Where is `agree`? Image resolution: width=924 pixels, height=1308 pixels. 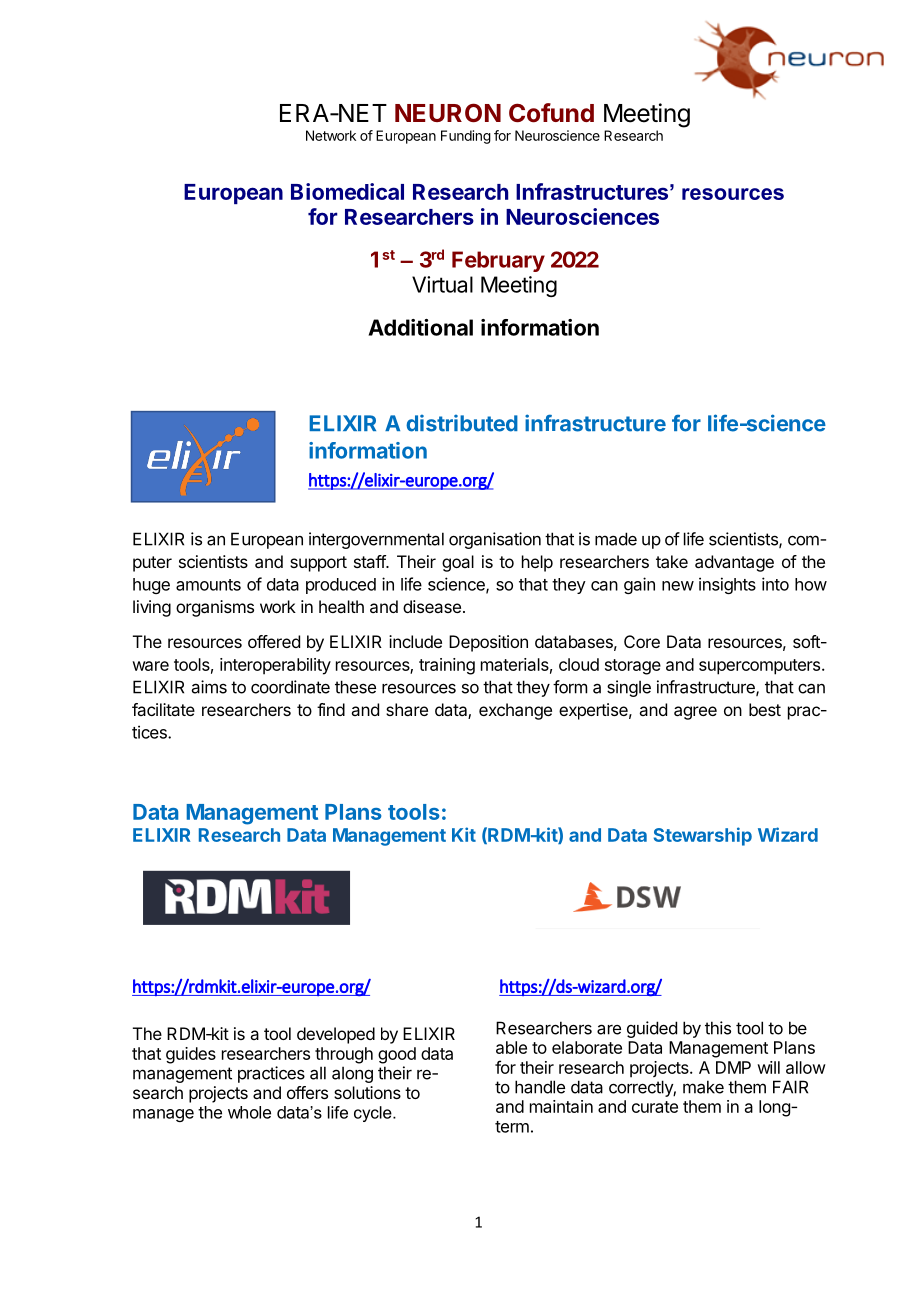
agree is located at coordinates (695, 713).
